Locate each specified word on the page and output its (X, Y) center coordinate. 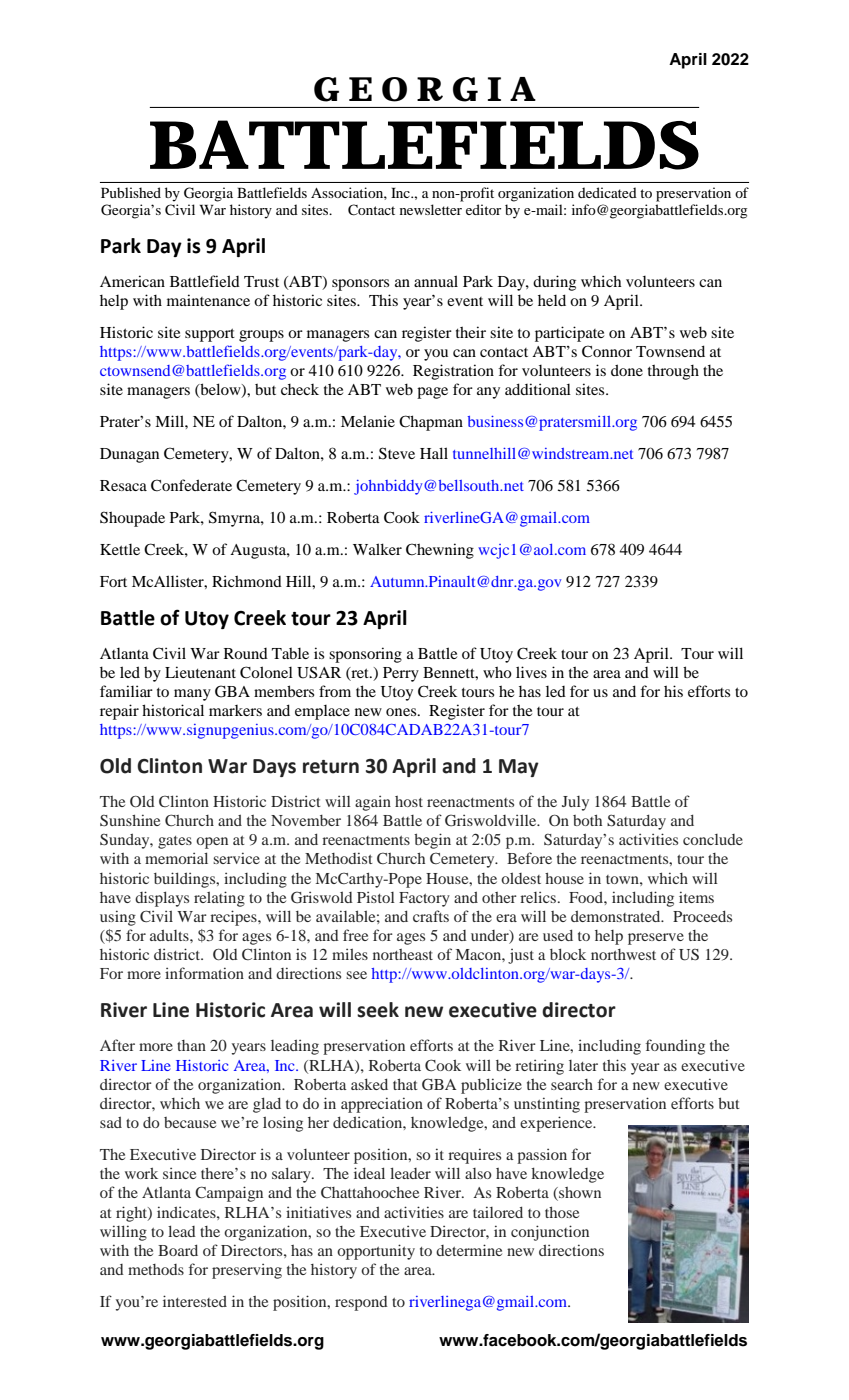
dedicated (607, 192)
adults (170, 935)
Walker (377, 549)
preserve (656, 939)
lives (531, 672)
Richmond (247, 581)
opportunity (376, 1252)
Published (131, 192)
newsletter (431, 209)
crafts (431, 916)
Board (178, 1250)
